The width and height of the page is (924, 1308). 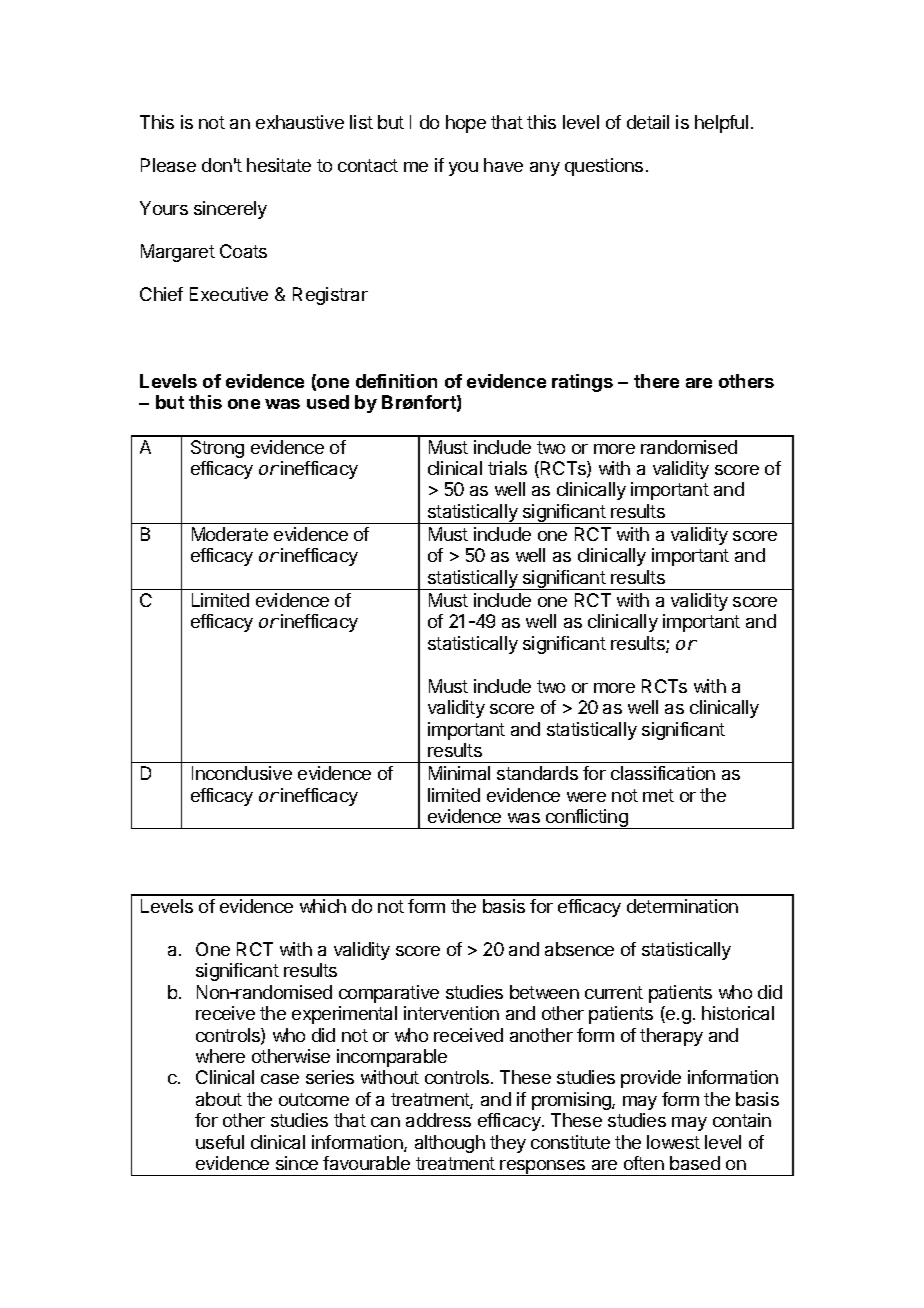 I want to click on Minimal, so click(x=459, y=773).
